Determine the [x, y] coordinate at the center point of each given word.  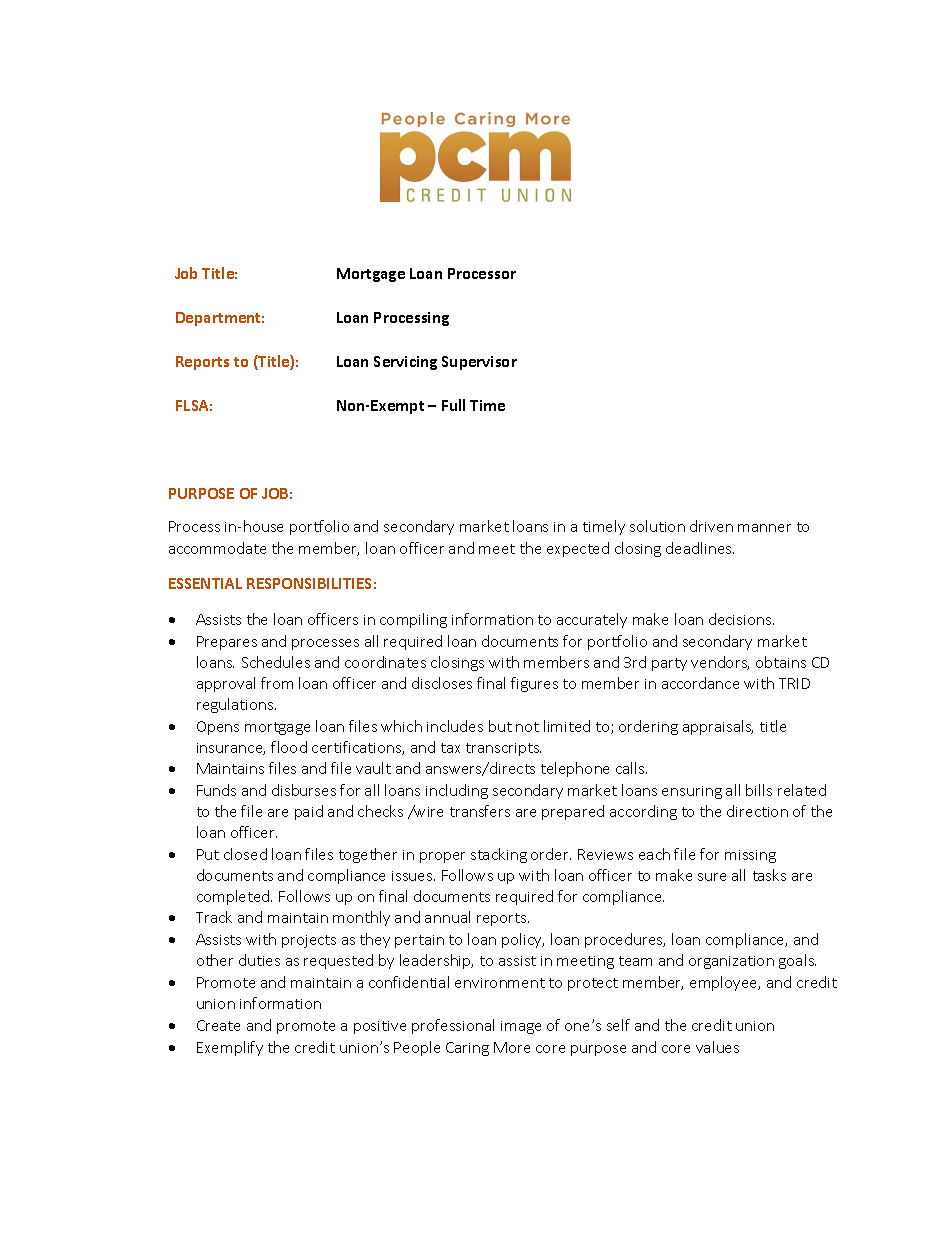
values [717, 1047]
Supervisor [479, 363]
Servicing [405, 363]
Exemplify [230, 1048]
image [521, 1027]
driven [711, 526]
